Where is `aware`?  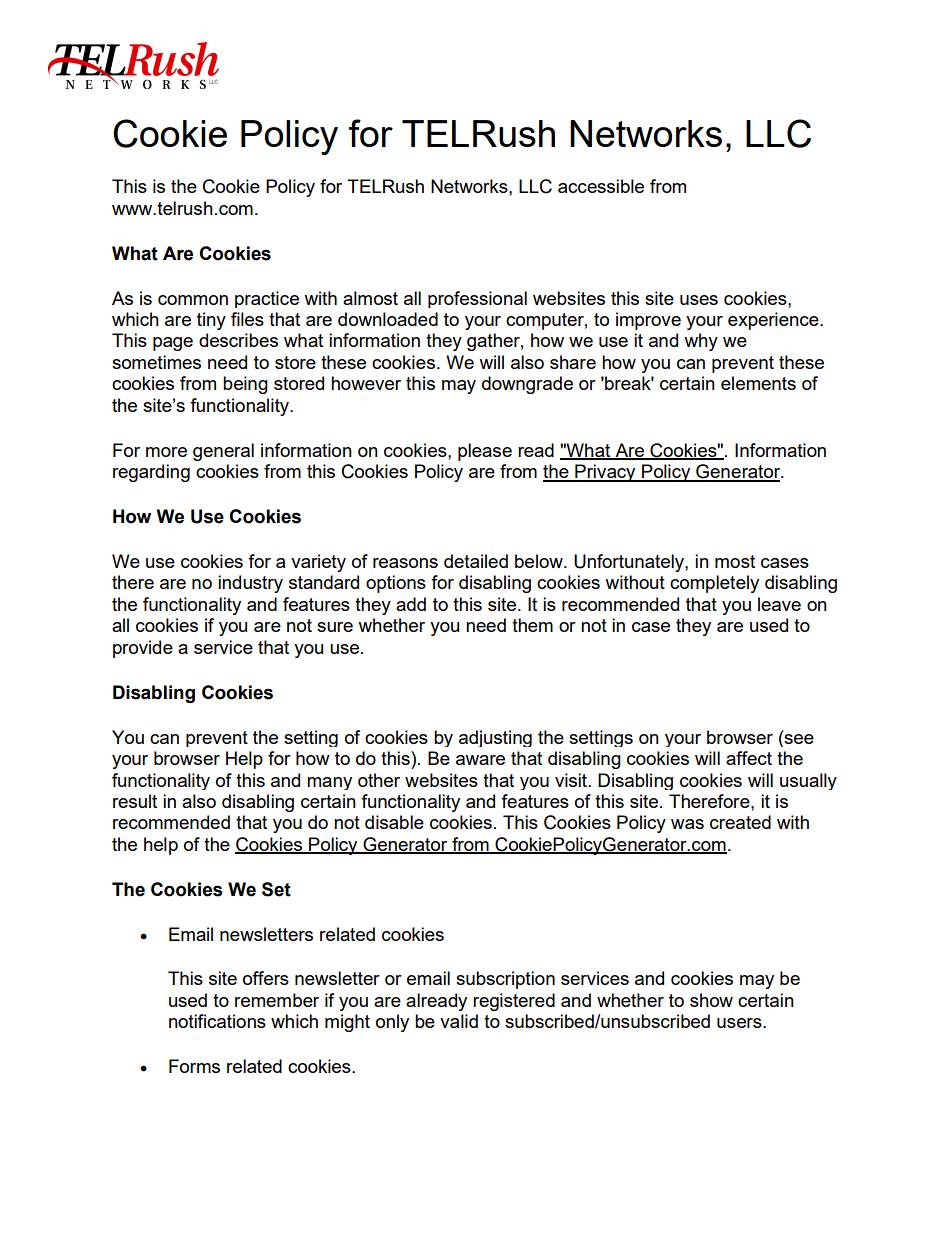
aware is located at coordinates (480, 760).
